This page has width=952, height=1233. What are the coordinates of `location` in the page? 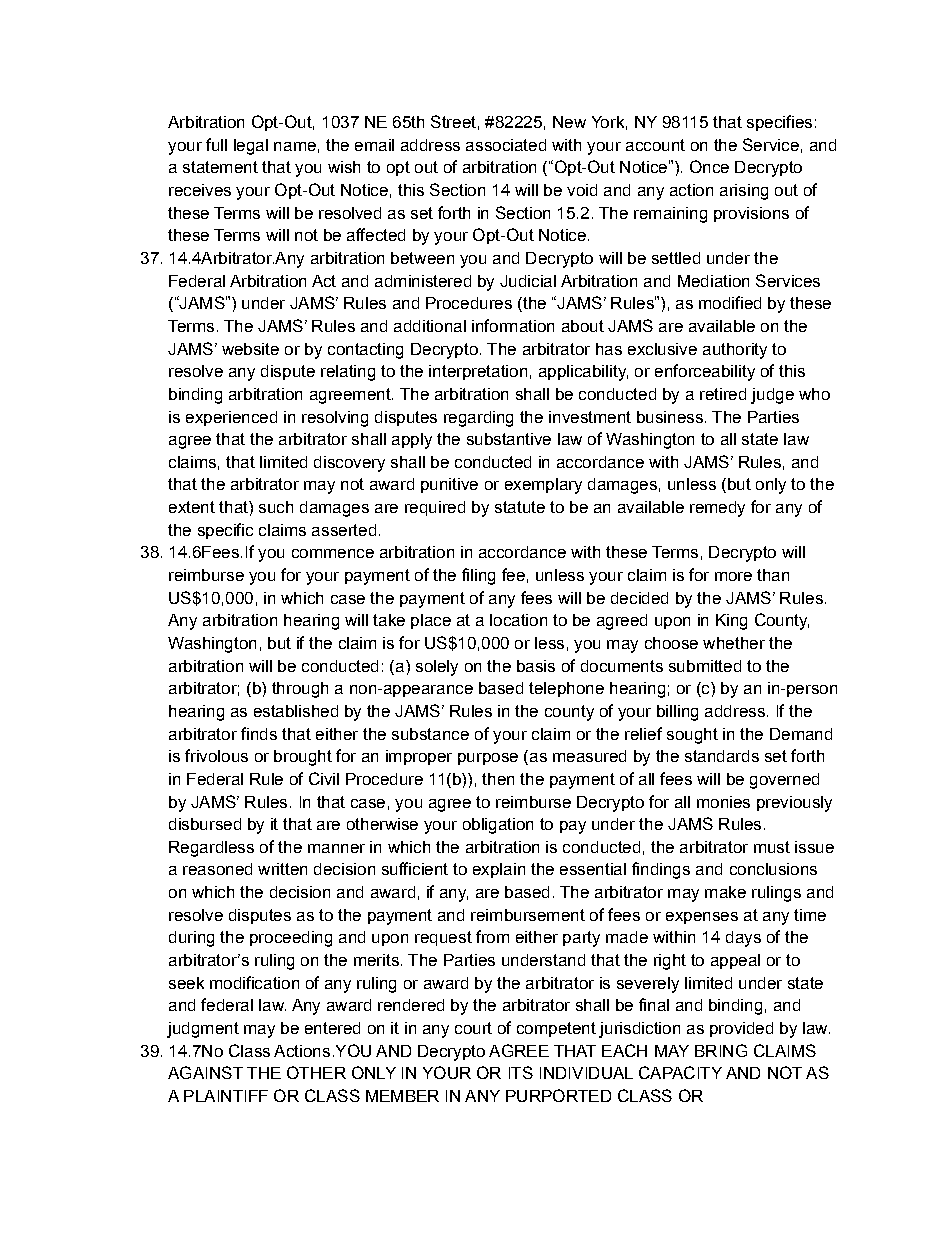 It's located at (518, 620).
